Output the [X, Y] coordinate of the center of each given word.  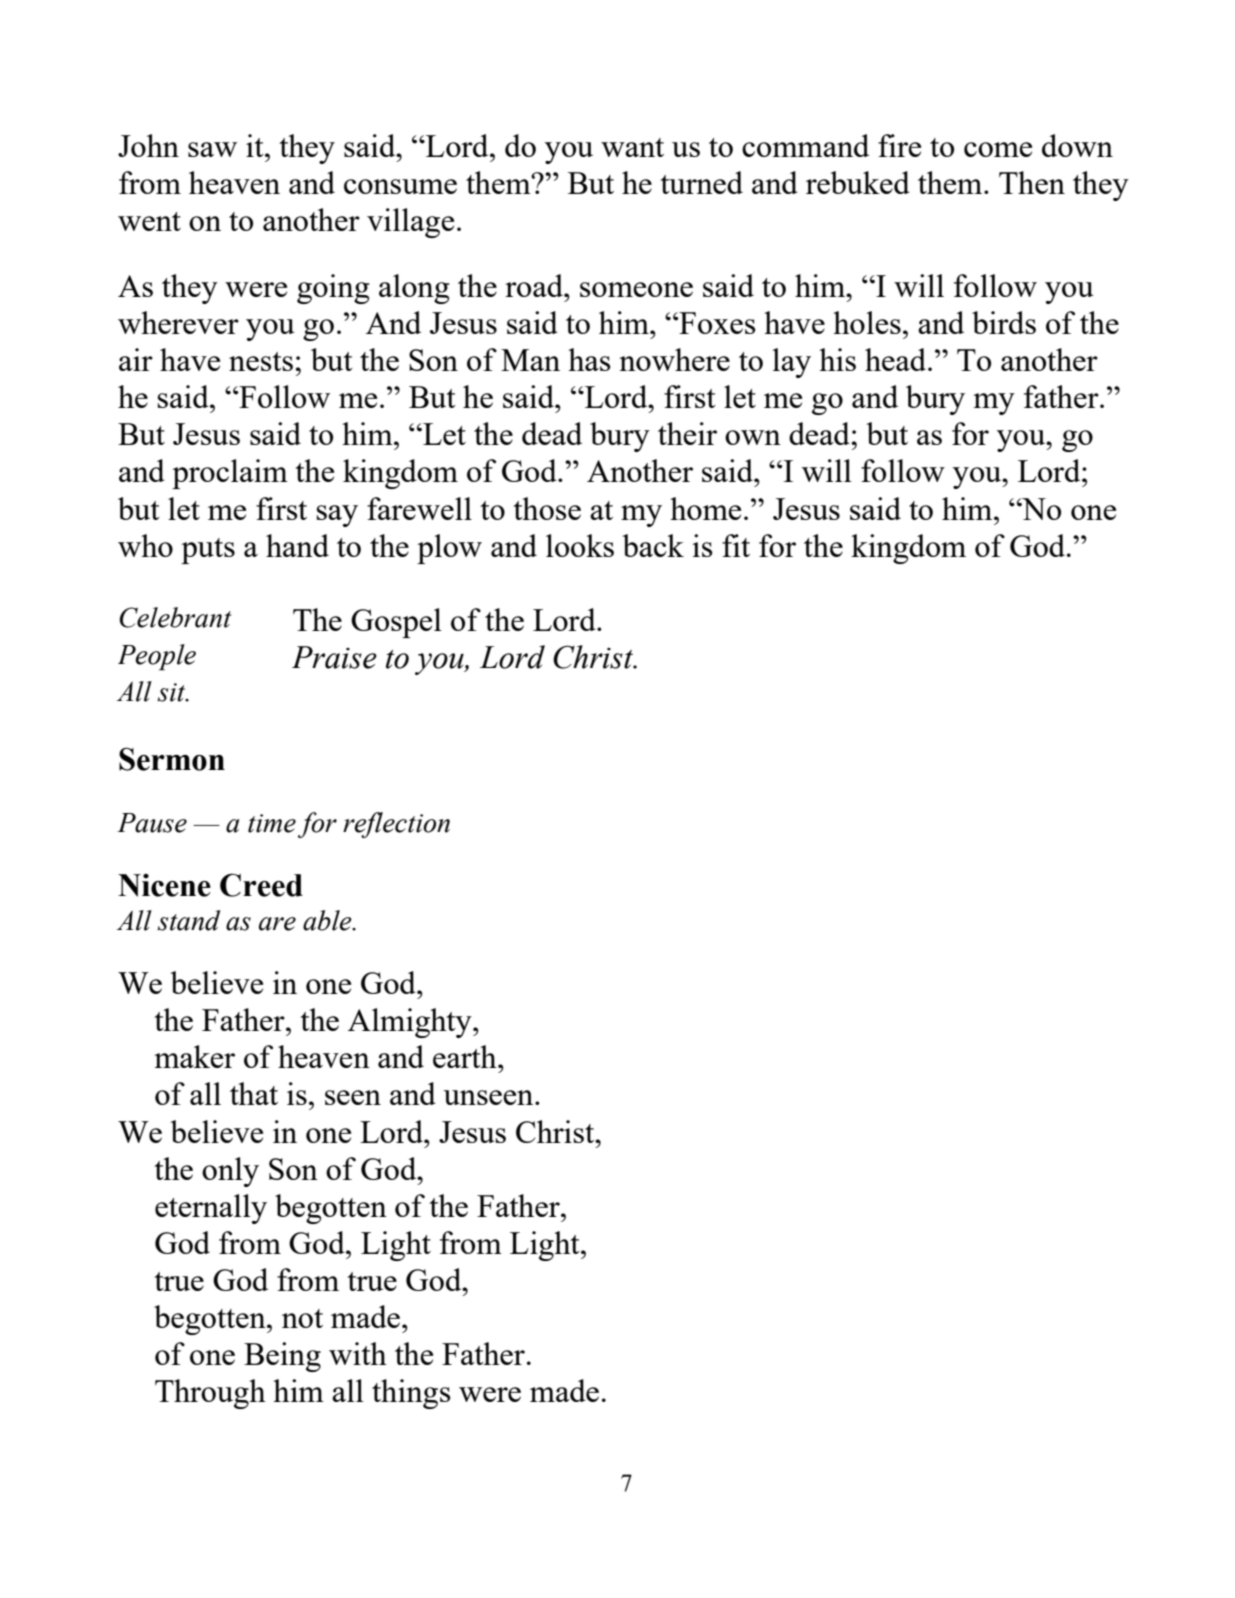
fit [736, 545]
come [998, 149]
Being [282, 1357]
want [632, 147]
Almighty [411, 1023]
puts [208, 551]
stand [189, 920]
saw [212, 149]
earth [466, 1056]
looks [580, 545]
